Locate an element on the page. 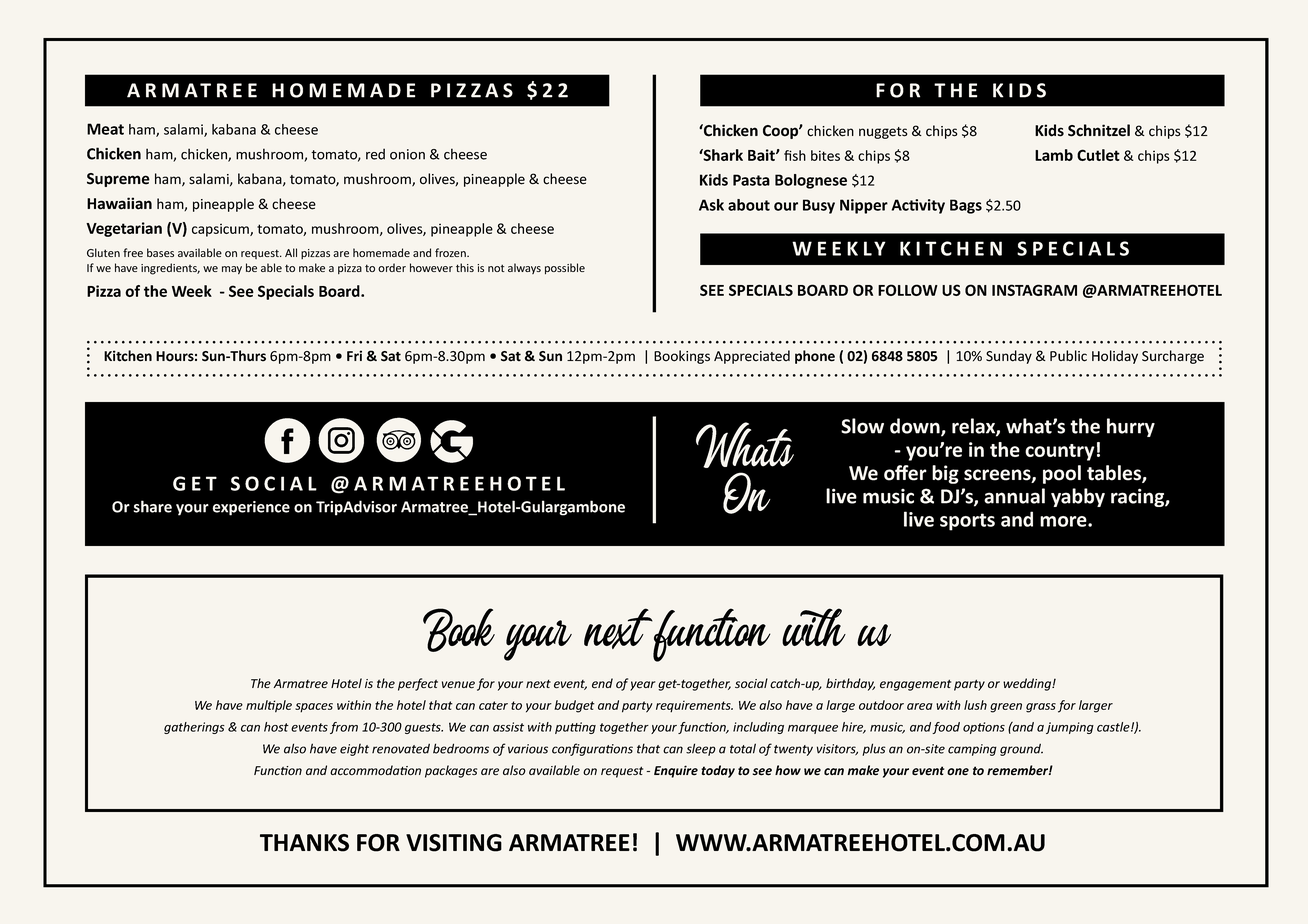 The image size is (1308, 924). Lamb is located at coordinates (1054, 155).
